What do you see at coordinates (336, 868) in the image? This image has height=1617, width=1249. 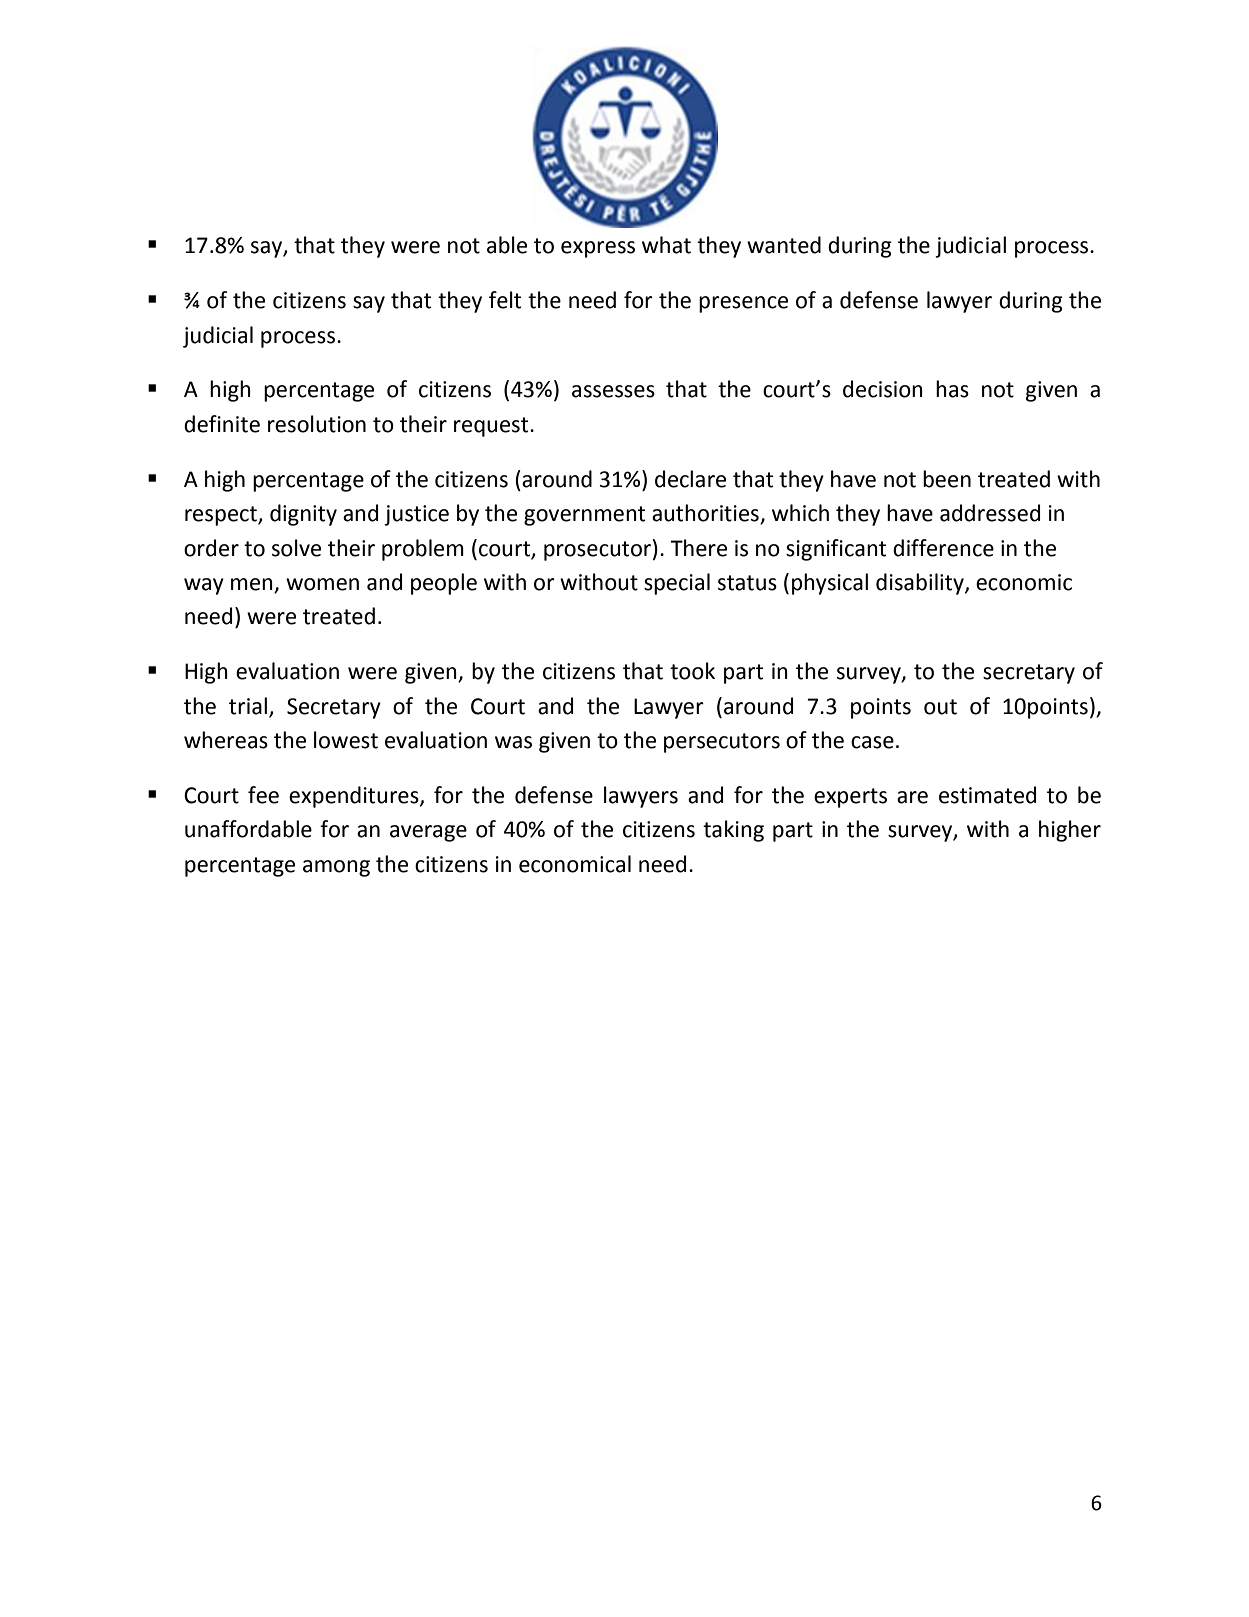 I see `among` at bounding box center [336, 868].
